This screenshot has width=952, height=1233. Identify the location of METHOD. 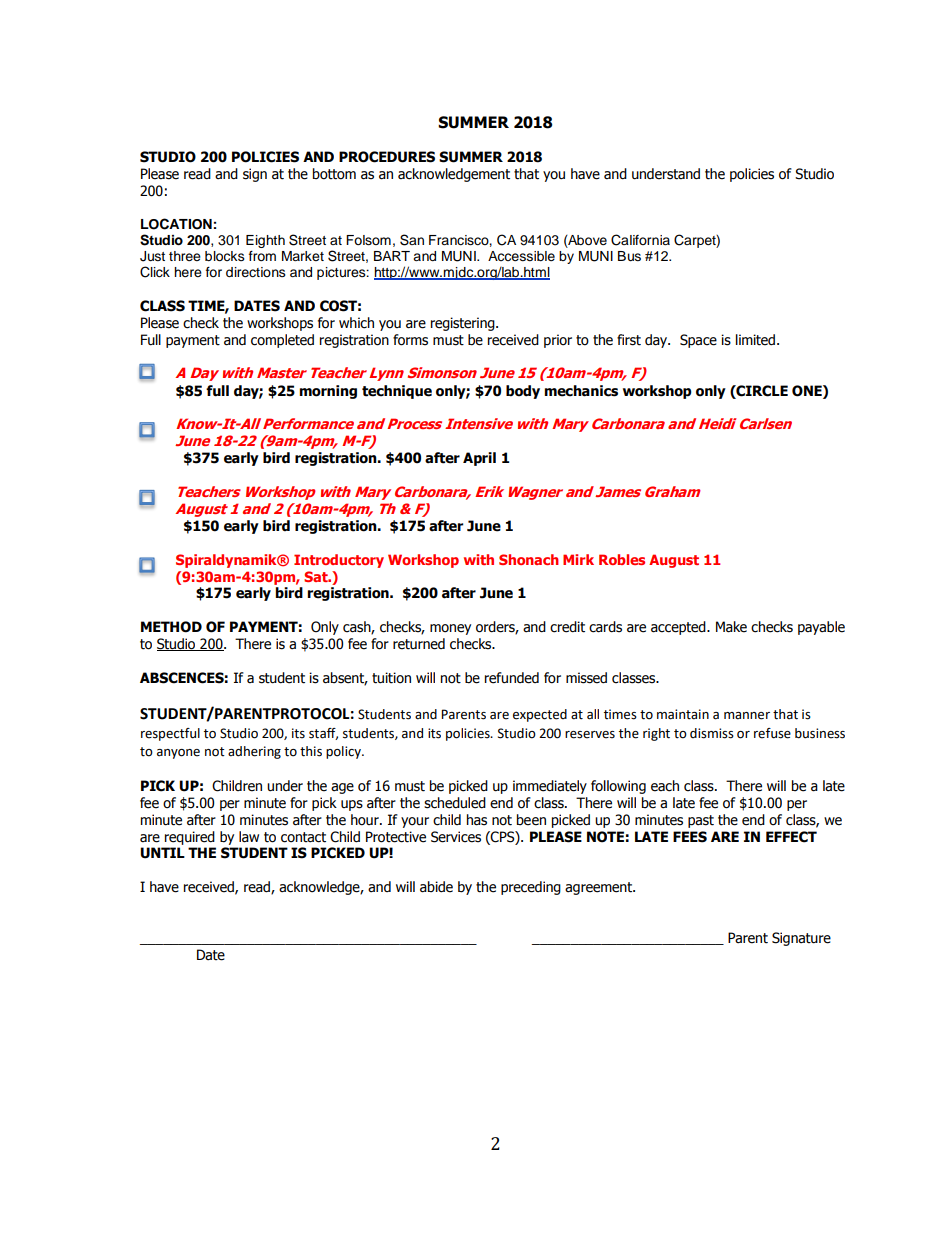
(171, 627).
